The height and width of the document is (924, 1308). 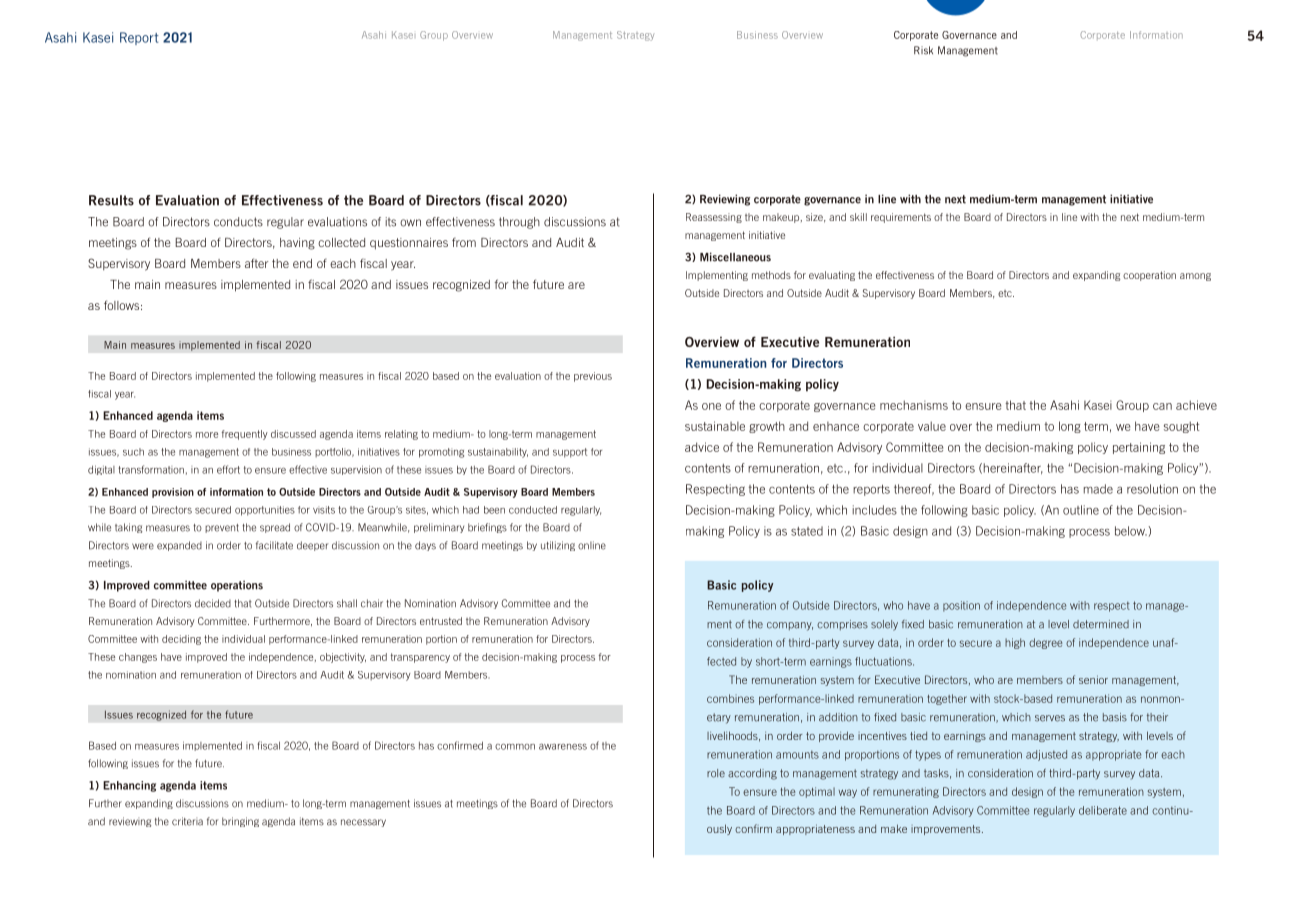 What do you see at coordinates (735, 257) in the document?
I see `Miscellaneous` at bounding box center [735, 257].
